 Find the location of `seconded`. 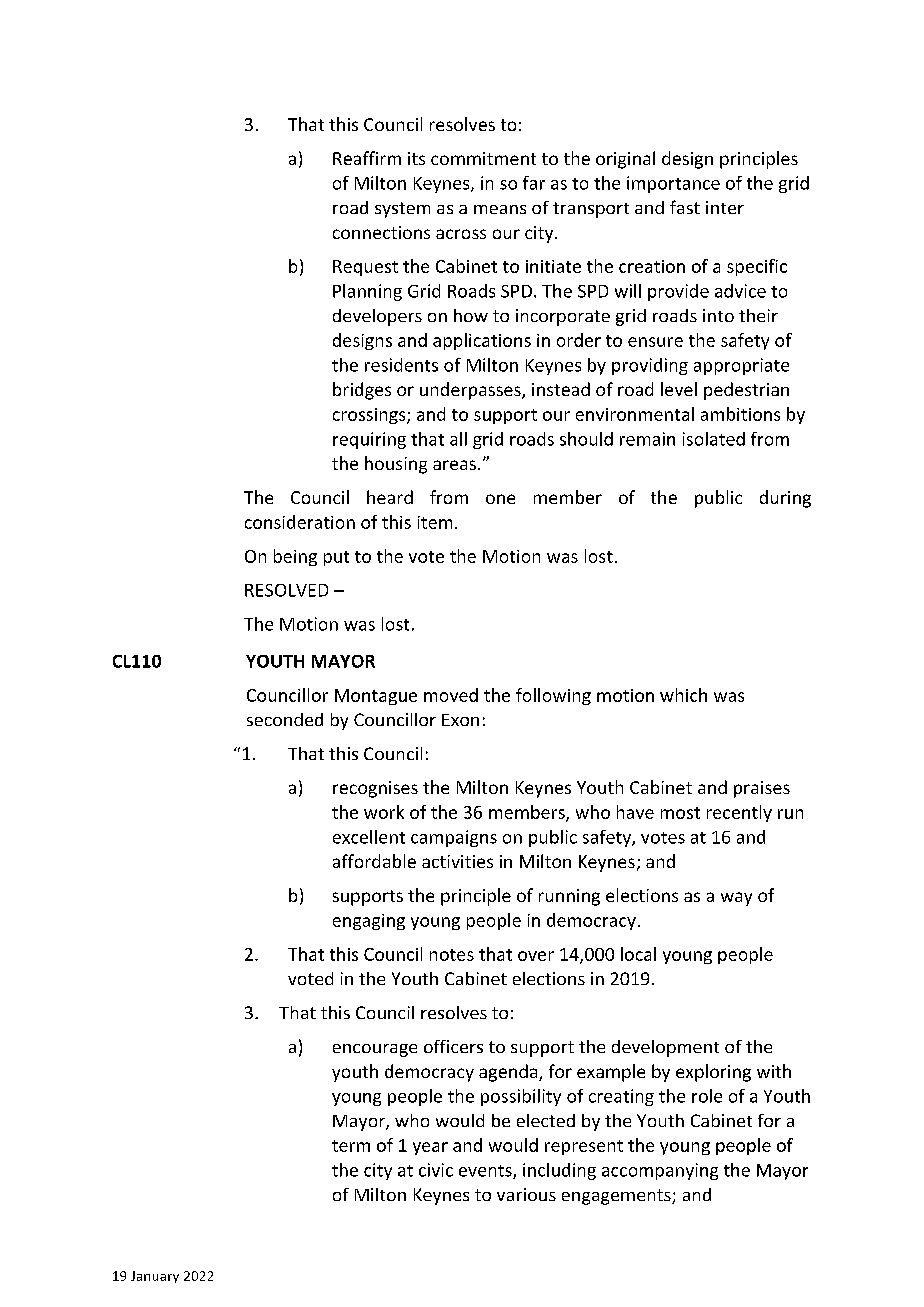

seconded is located at coordinates (285, 719).
